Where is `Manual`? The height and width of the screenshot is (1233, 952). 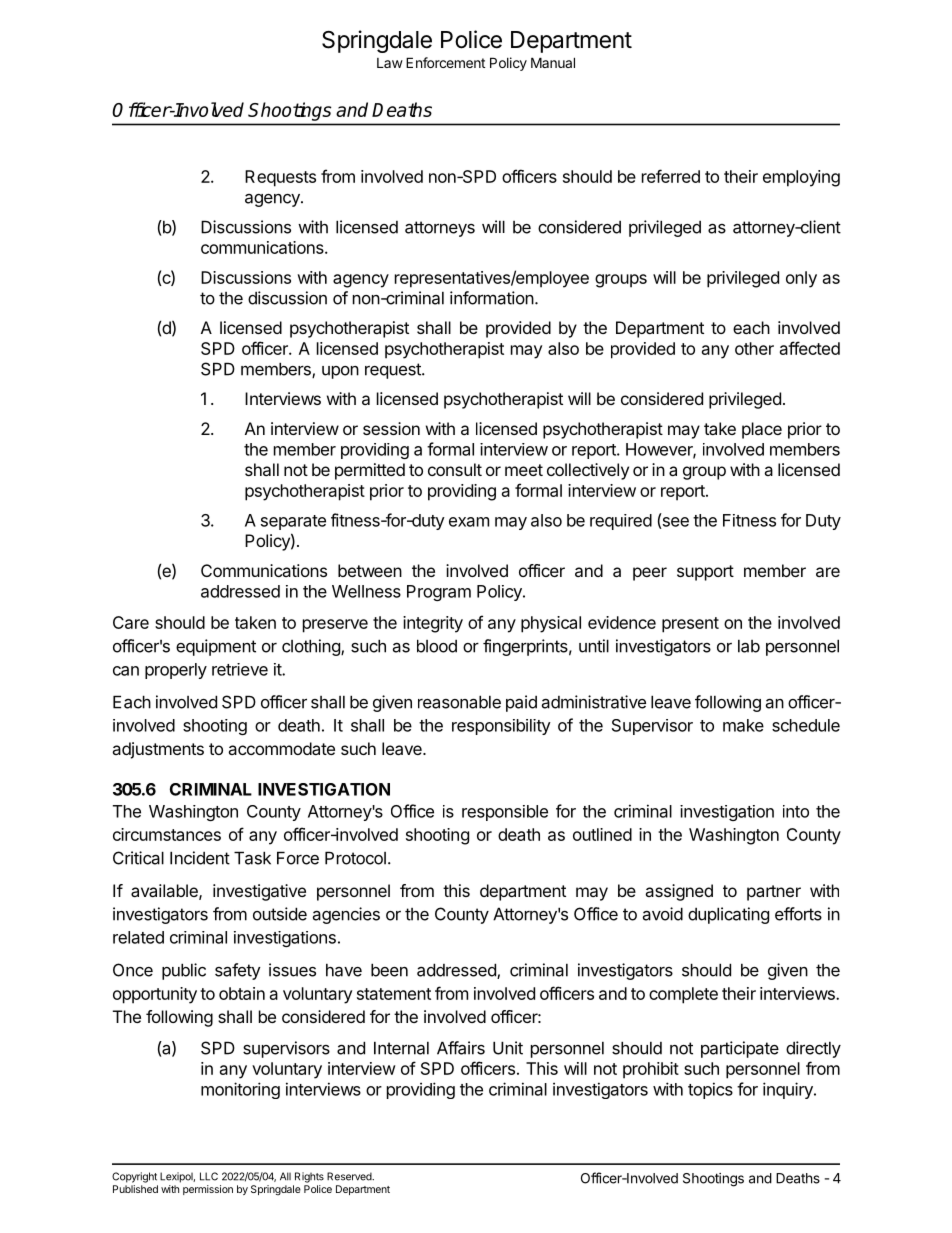 Manual is located at coordinates (553, 62).
